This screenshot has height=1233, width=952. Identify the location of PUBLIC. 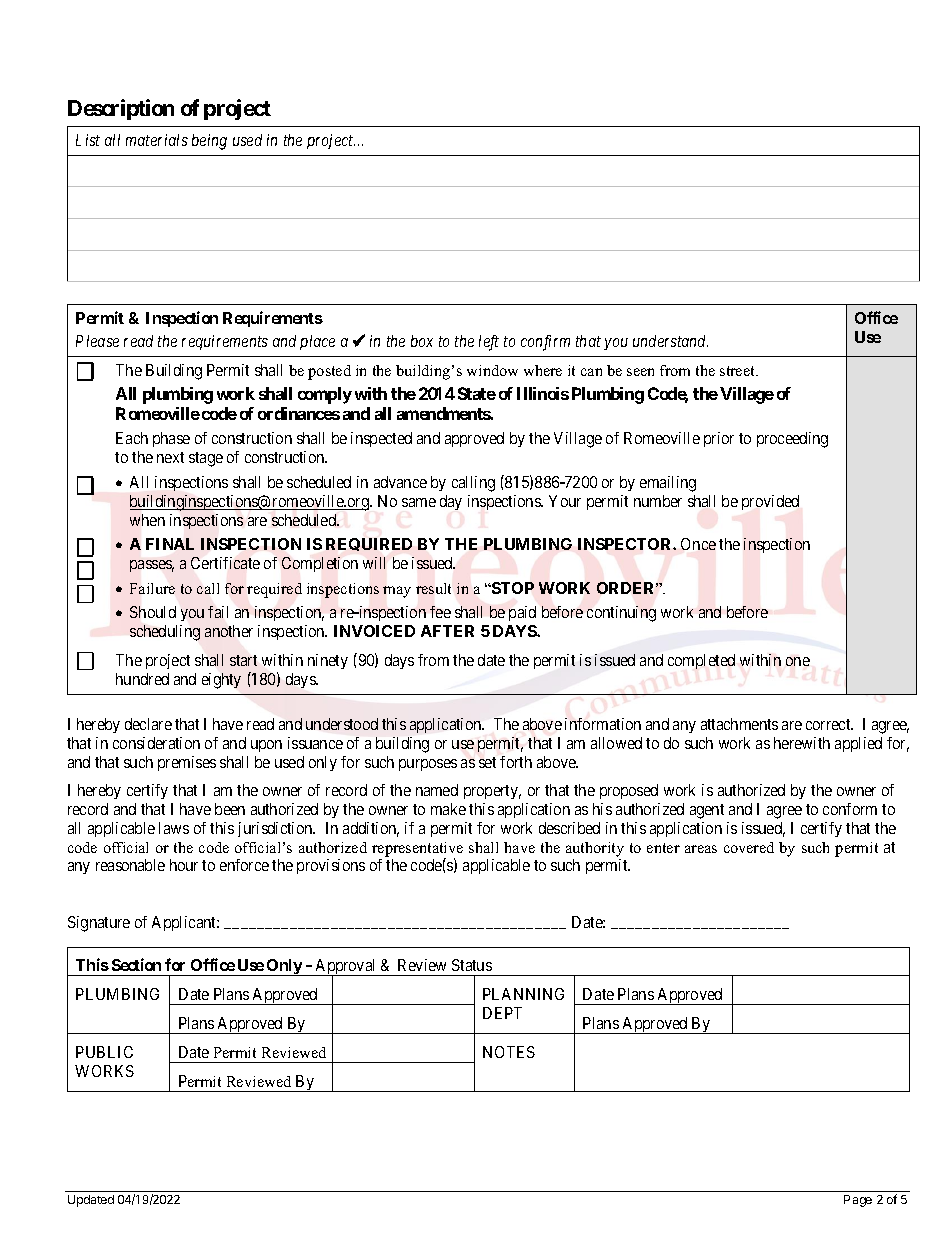
(104, 1052).
